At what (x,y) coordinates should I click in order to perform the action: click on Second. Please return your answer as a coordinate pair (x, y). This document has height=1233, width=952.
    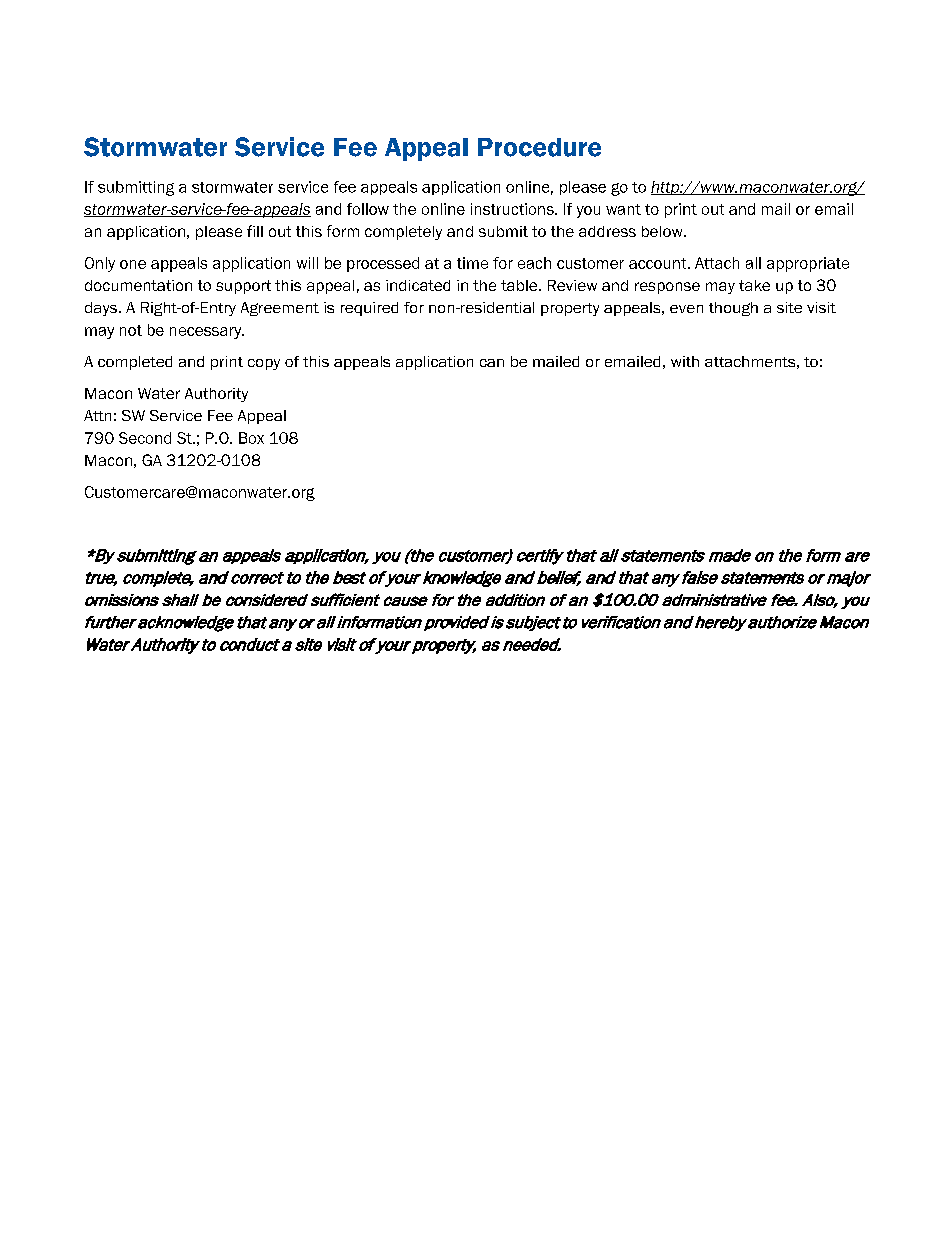
    Looking at the image, I should click on (145, 438).
